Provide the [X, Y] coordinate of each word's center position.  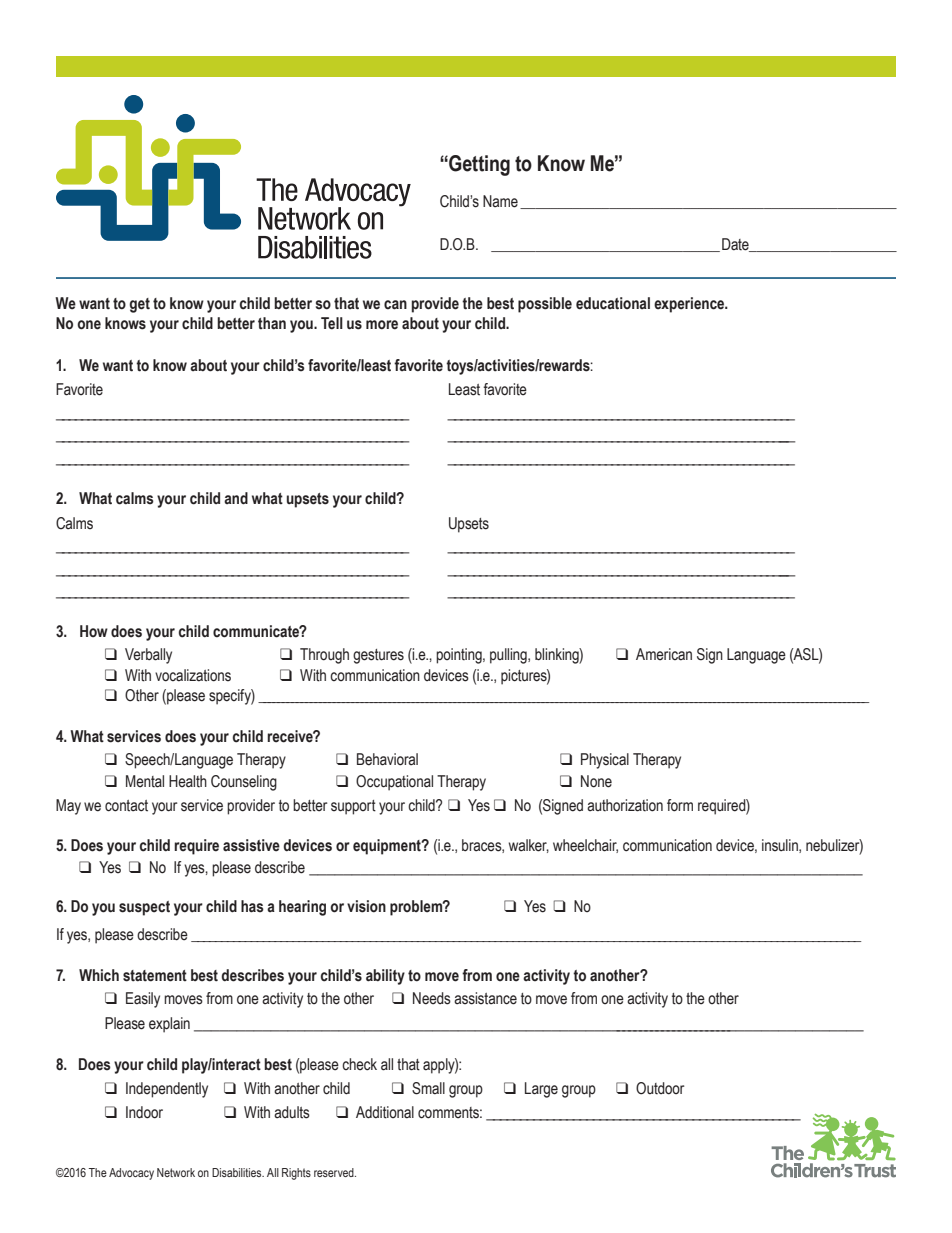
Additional [385, 1112]
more [382, 325]
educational [613, 303]
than [272, 323]
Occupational [394, 783]
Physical [605, 761]
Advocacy [131, 1174]
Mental [145, 781]
